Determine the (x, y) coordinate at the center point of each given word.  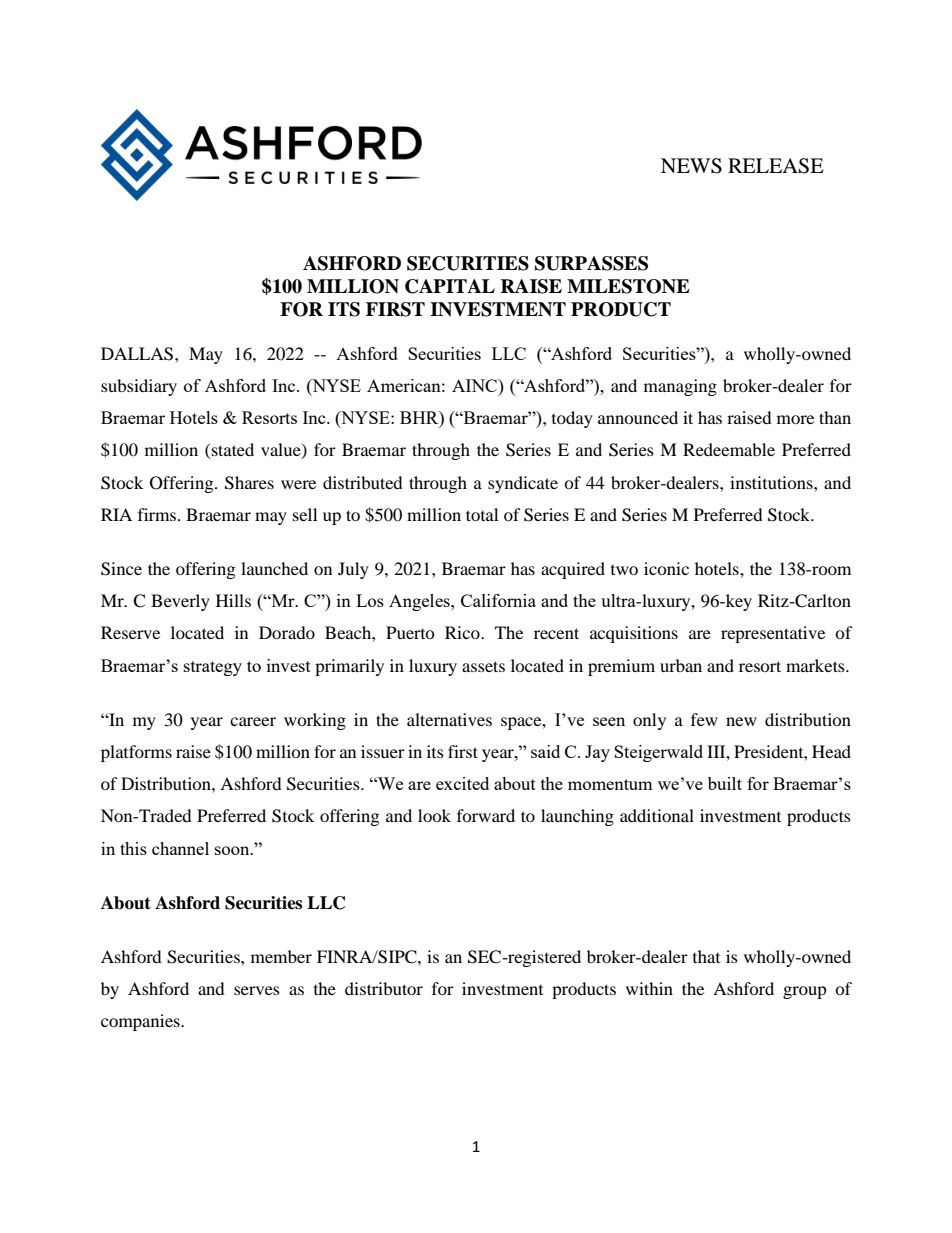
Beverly (180, 602)
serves (257, 990)
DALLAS (138, 354)
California (498, 600)
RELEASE (776, 166)
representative (773, 634)
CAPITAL (450, 286)
